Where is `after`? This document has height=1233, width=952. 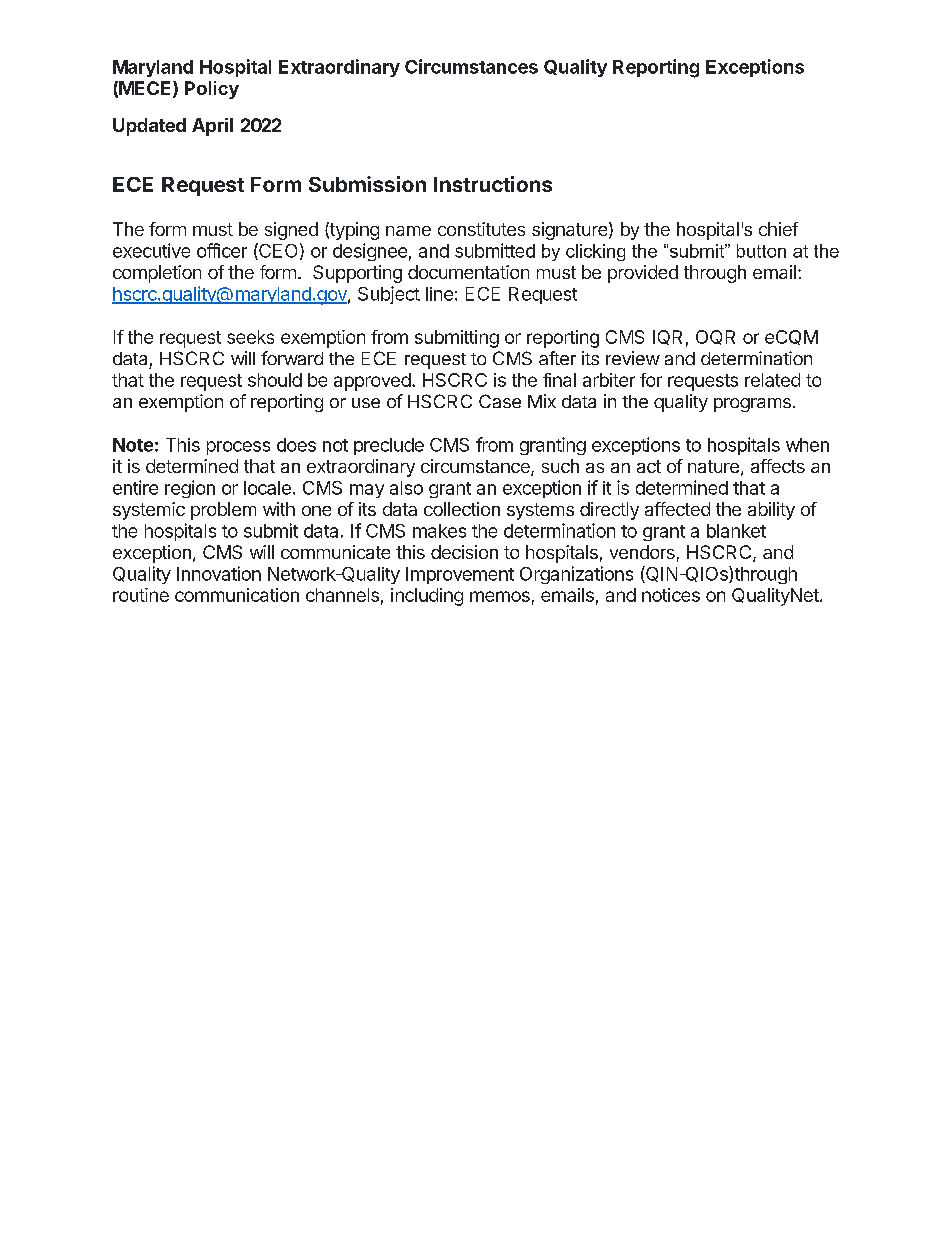
after is located at coordinates (557, 358).
